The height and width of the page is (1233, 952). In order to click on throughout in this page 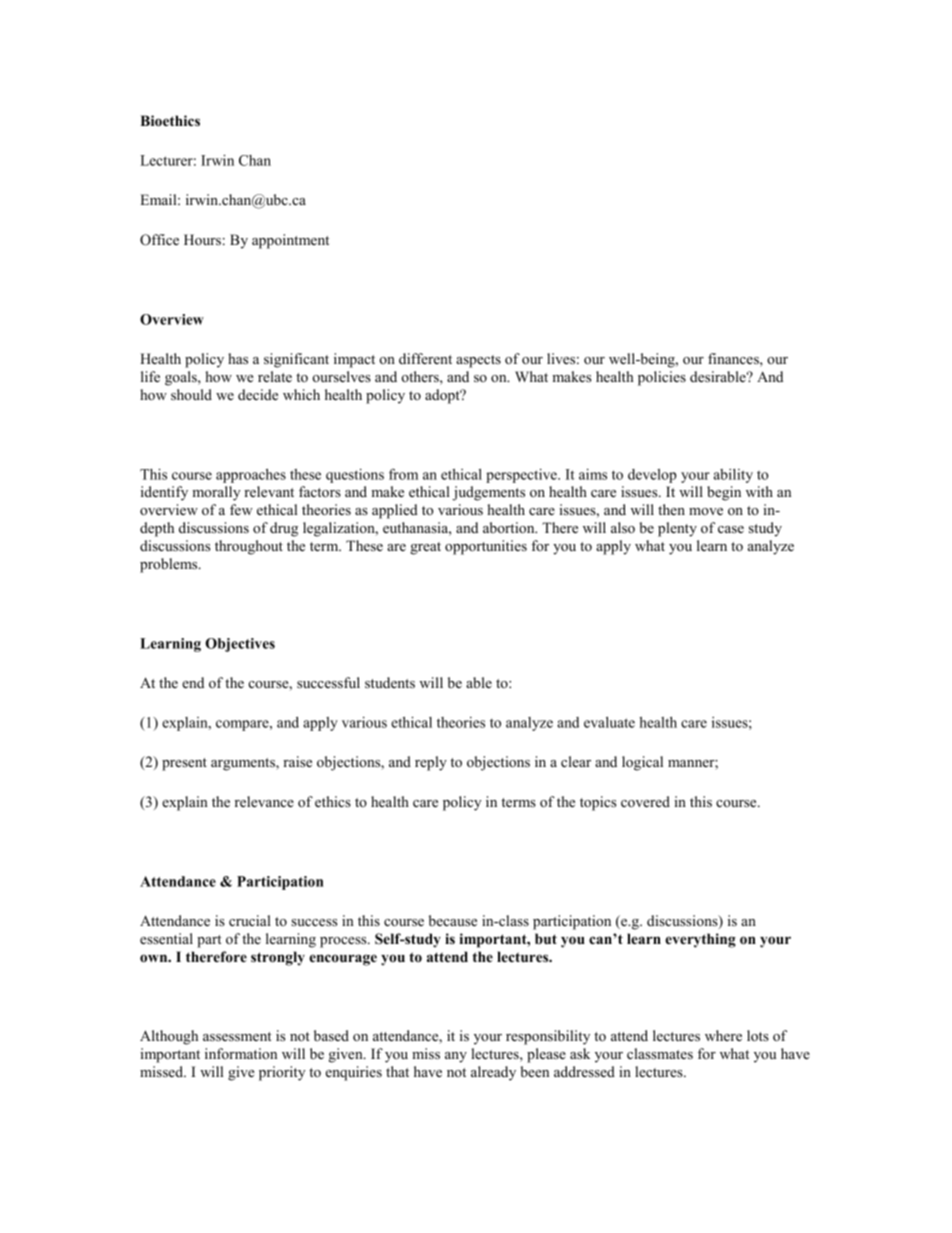, I will do `click(249, 547)`.
